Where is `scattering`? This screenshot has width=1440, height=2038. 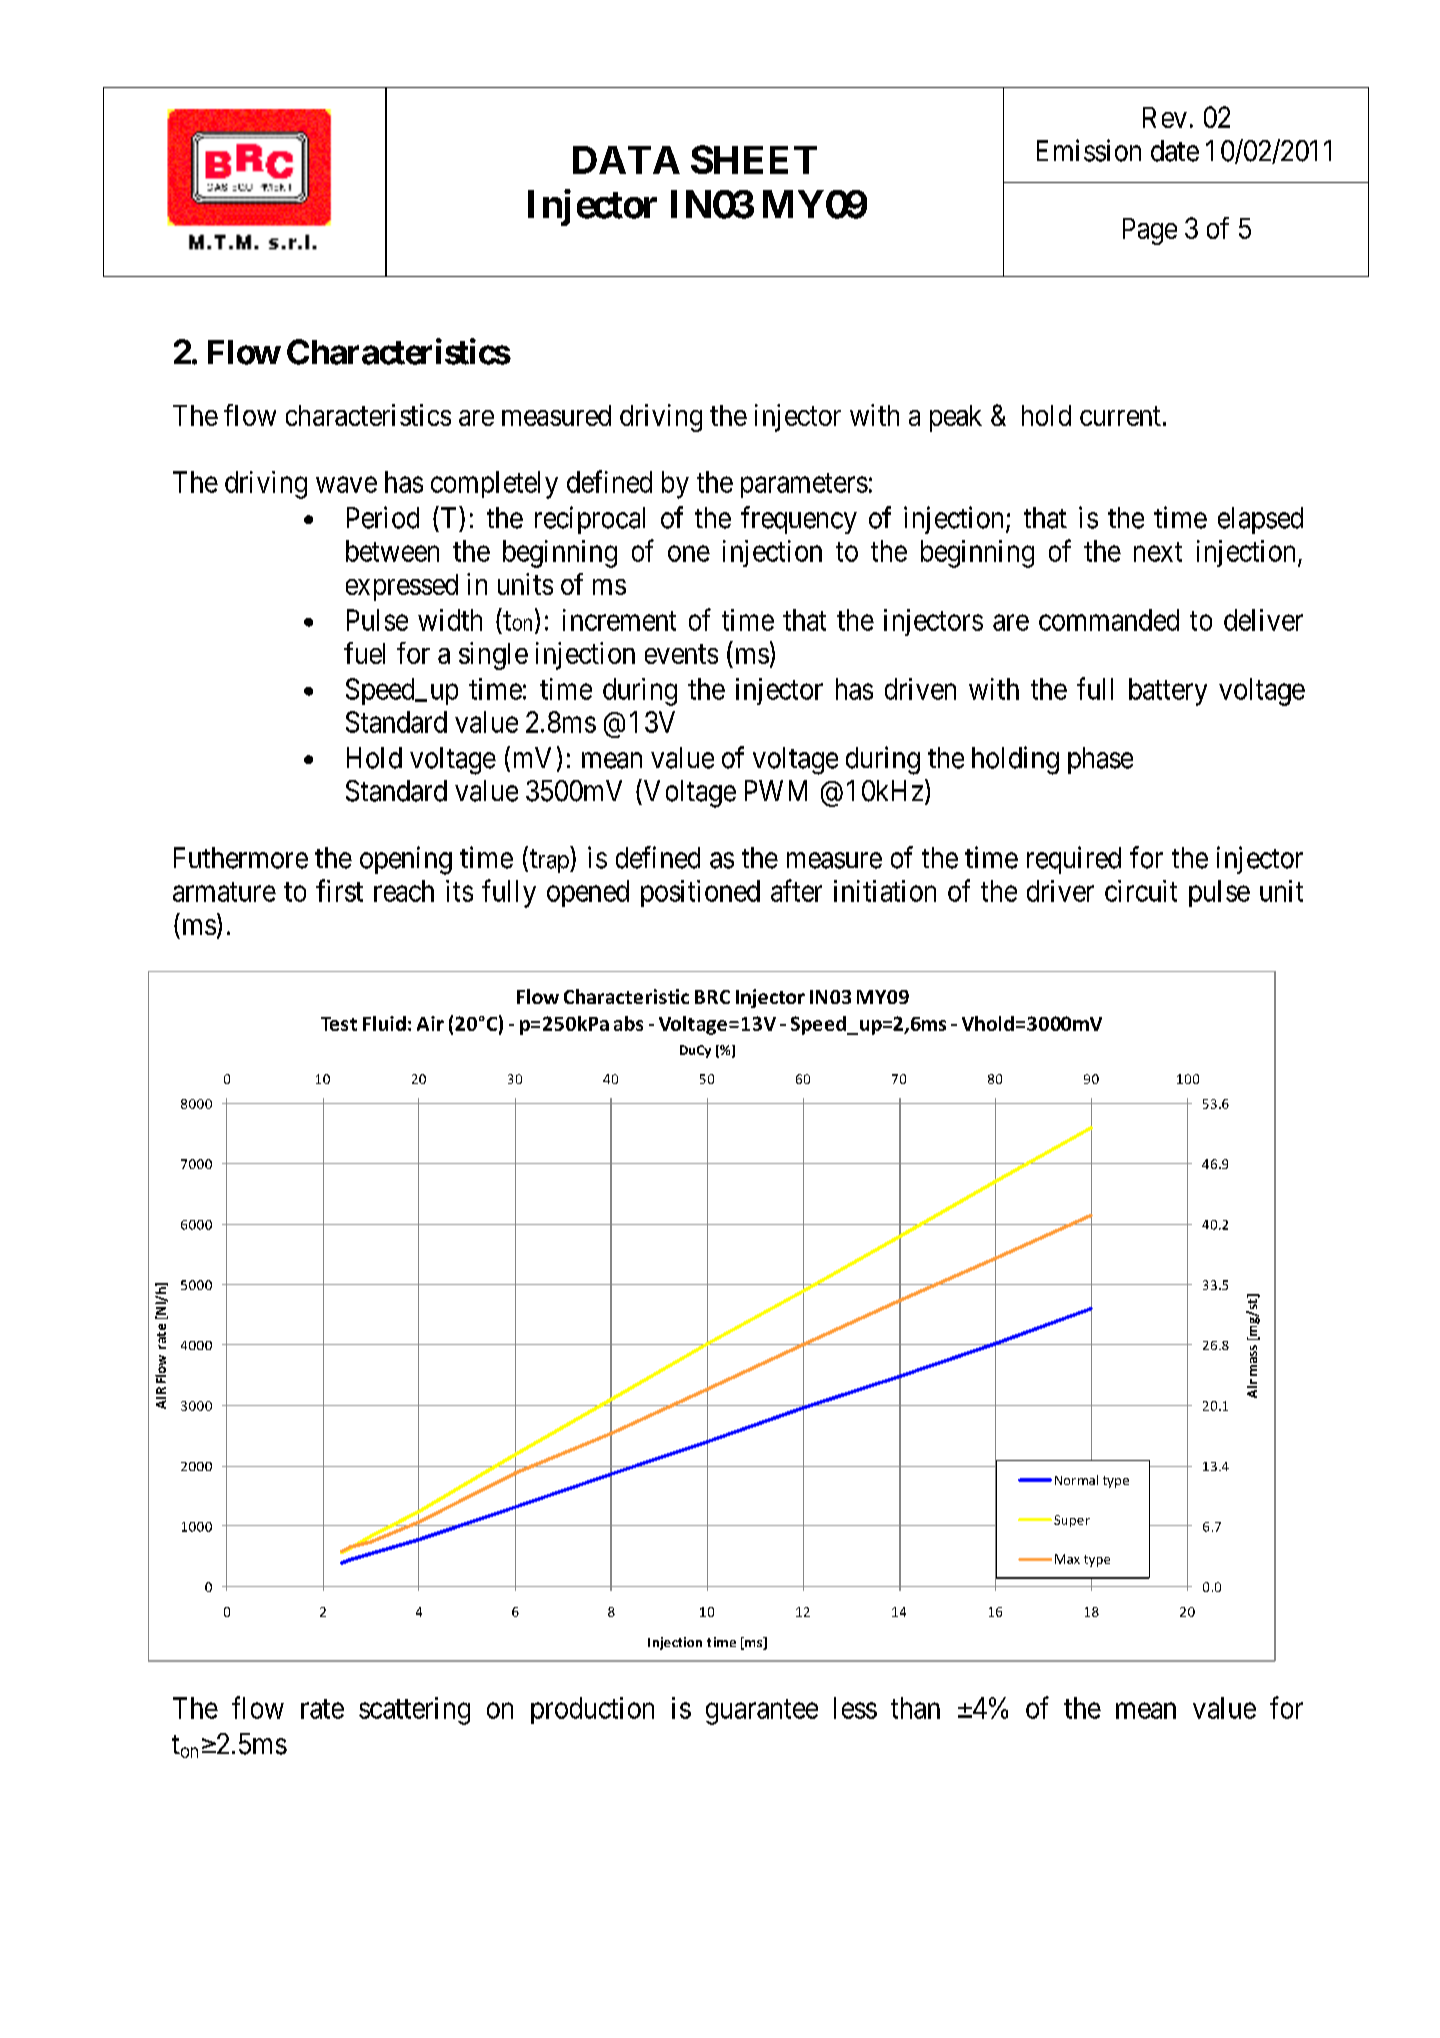 scattering is located at coordinates (414, 1711).
